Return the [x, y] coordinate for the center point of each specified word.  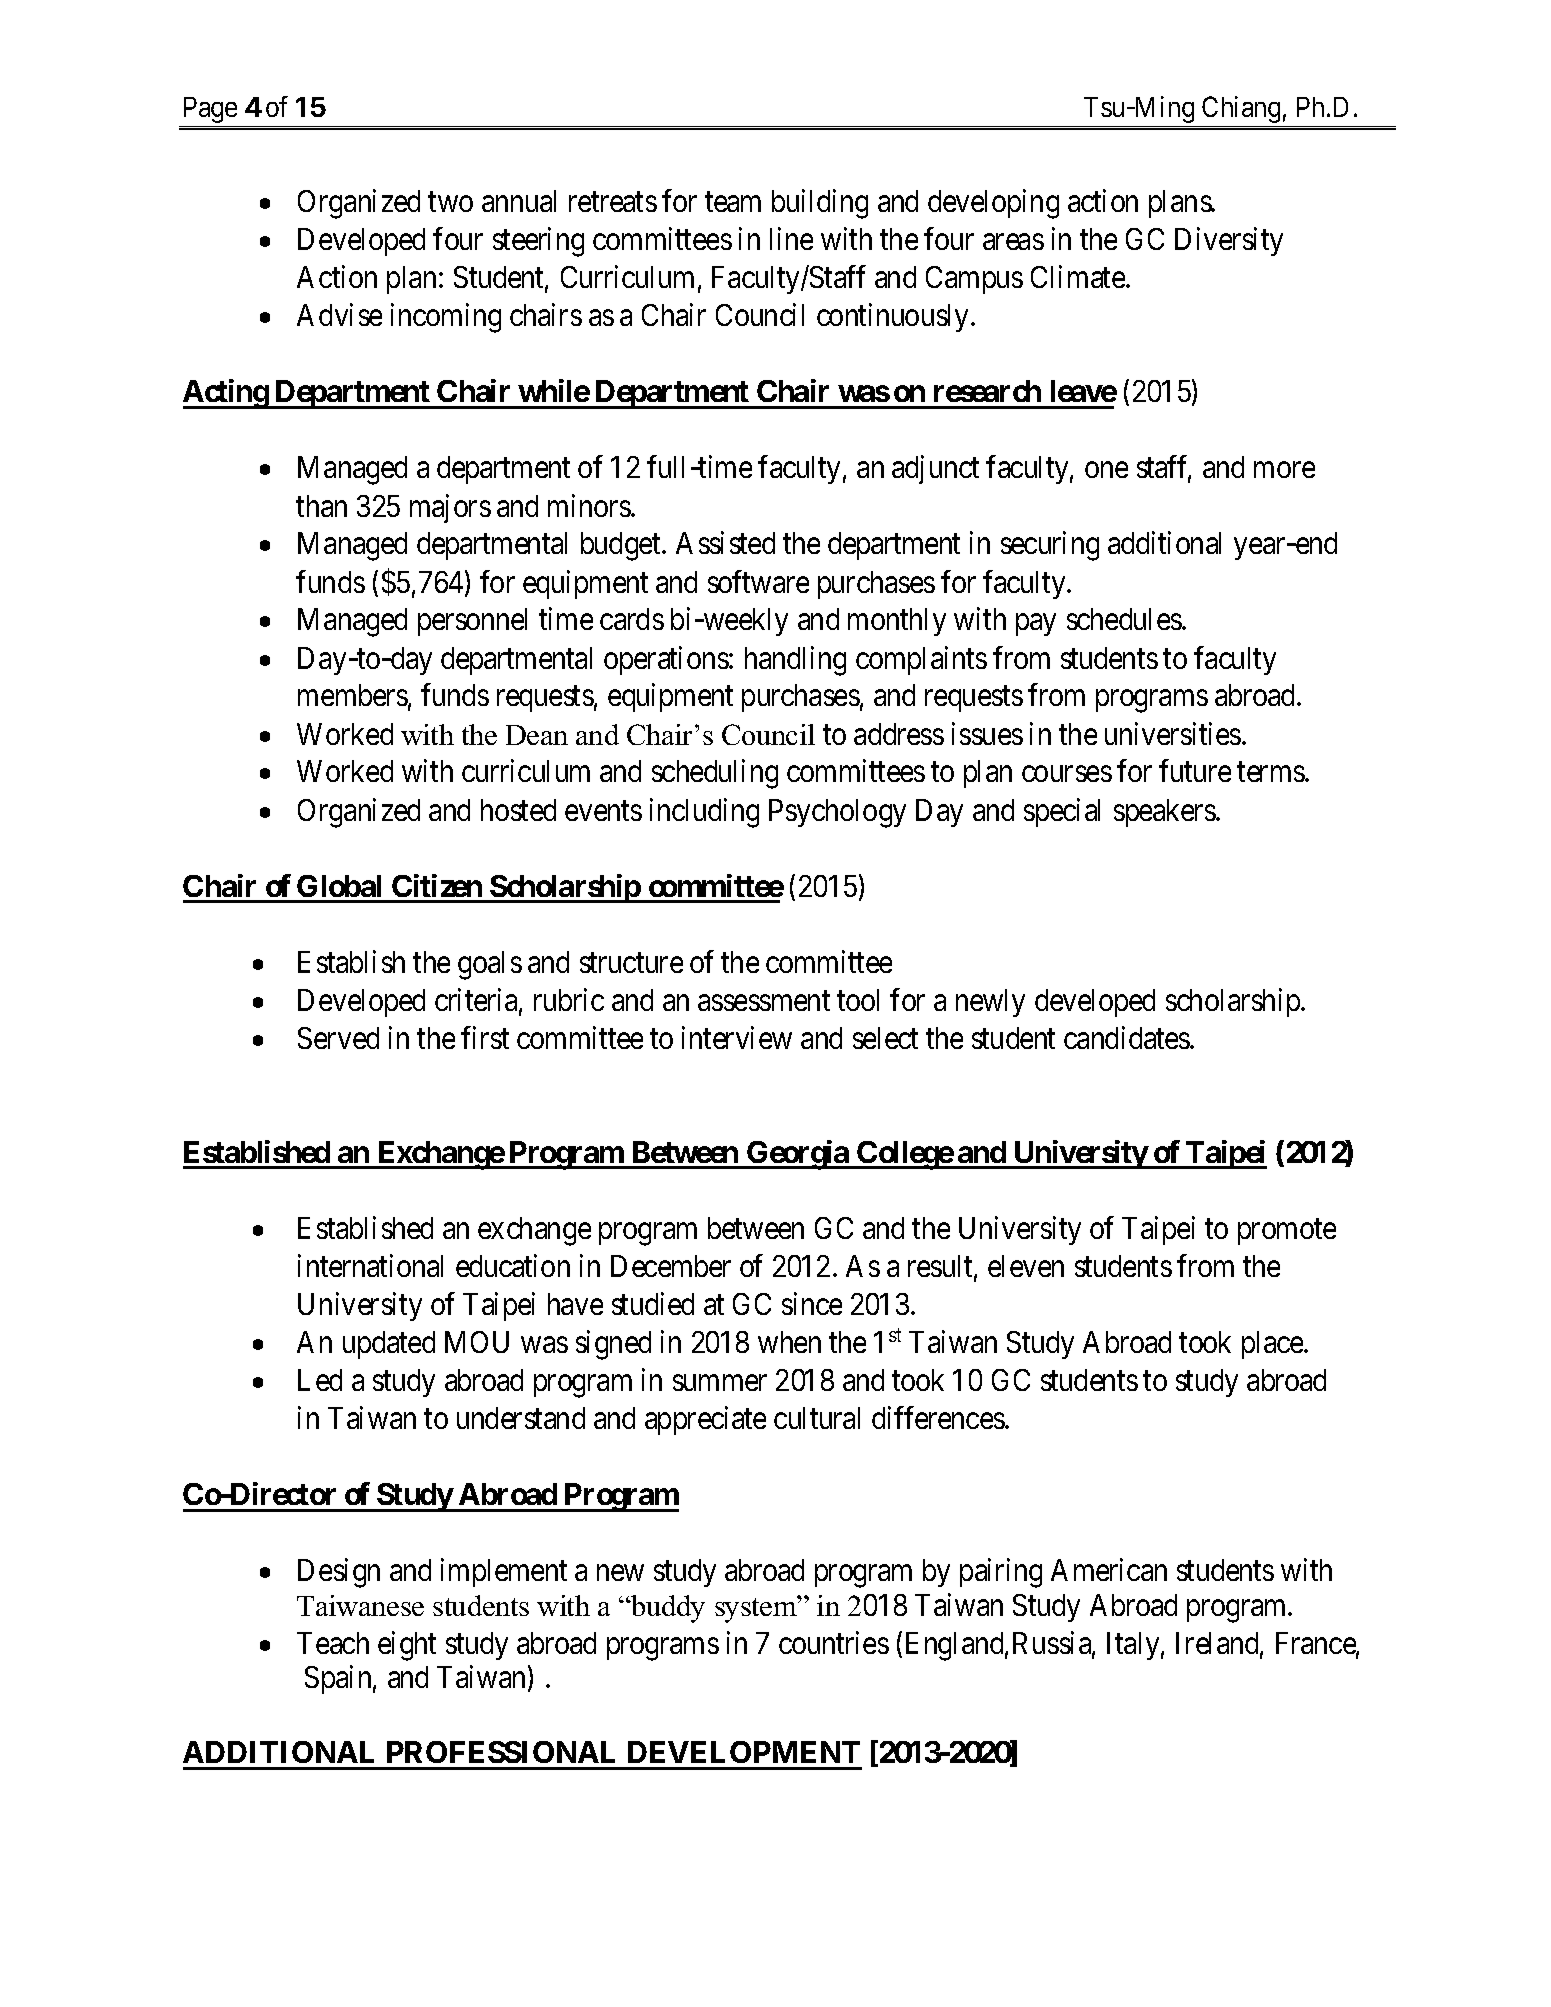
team [733, 202]
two [450, 202]
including [704, 813]
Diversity [1229, 241]
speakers [1165, 813]
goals [490, 965]
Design [339, 1573]
